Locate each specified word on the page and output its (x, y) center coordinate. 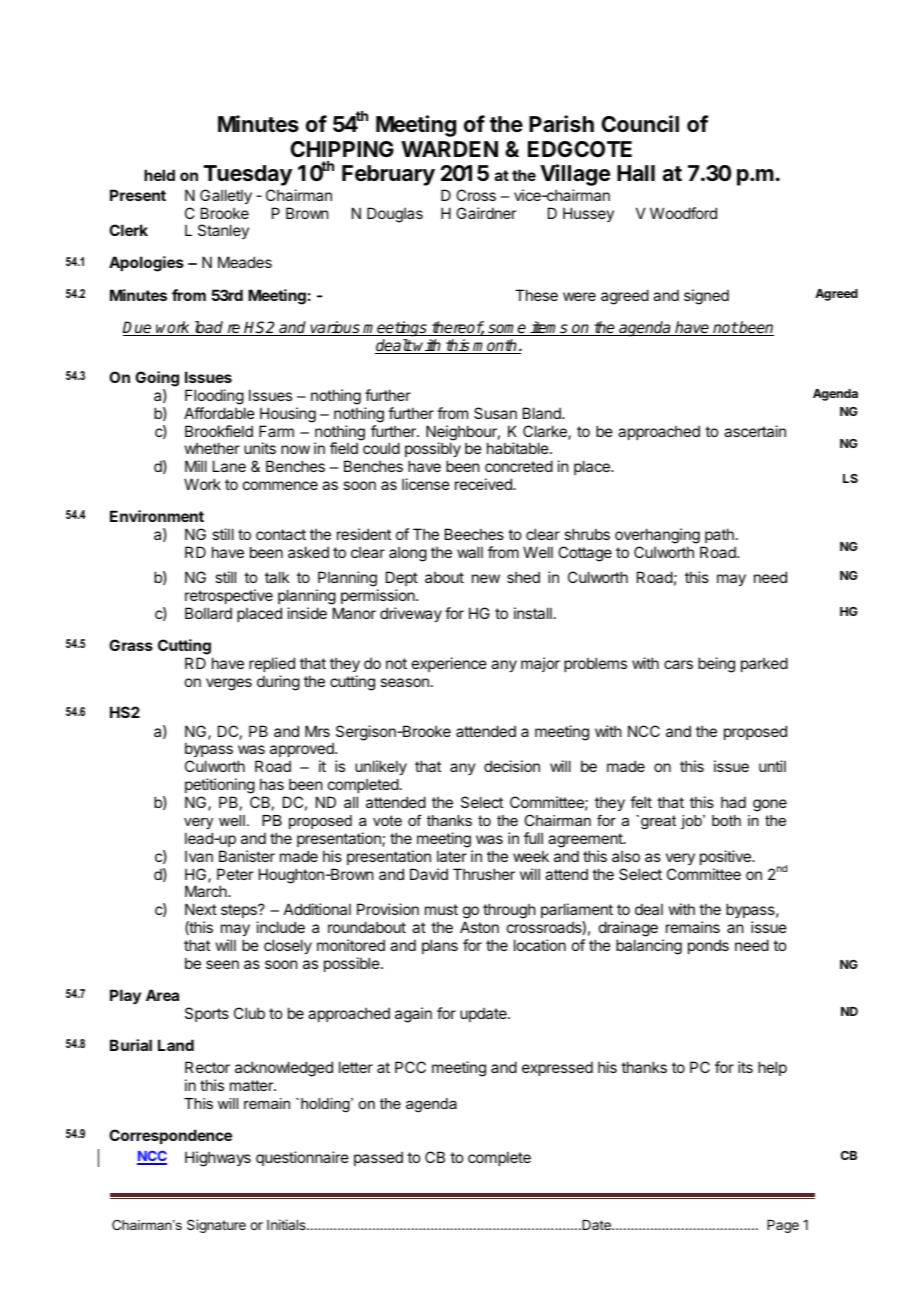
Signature (216, 1226)
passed (378, 1158)
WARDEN (449, 149)
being (716, 665)
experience (449, 664)
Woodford (683, 213)
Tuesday (248, 175)
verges (229, 684)
